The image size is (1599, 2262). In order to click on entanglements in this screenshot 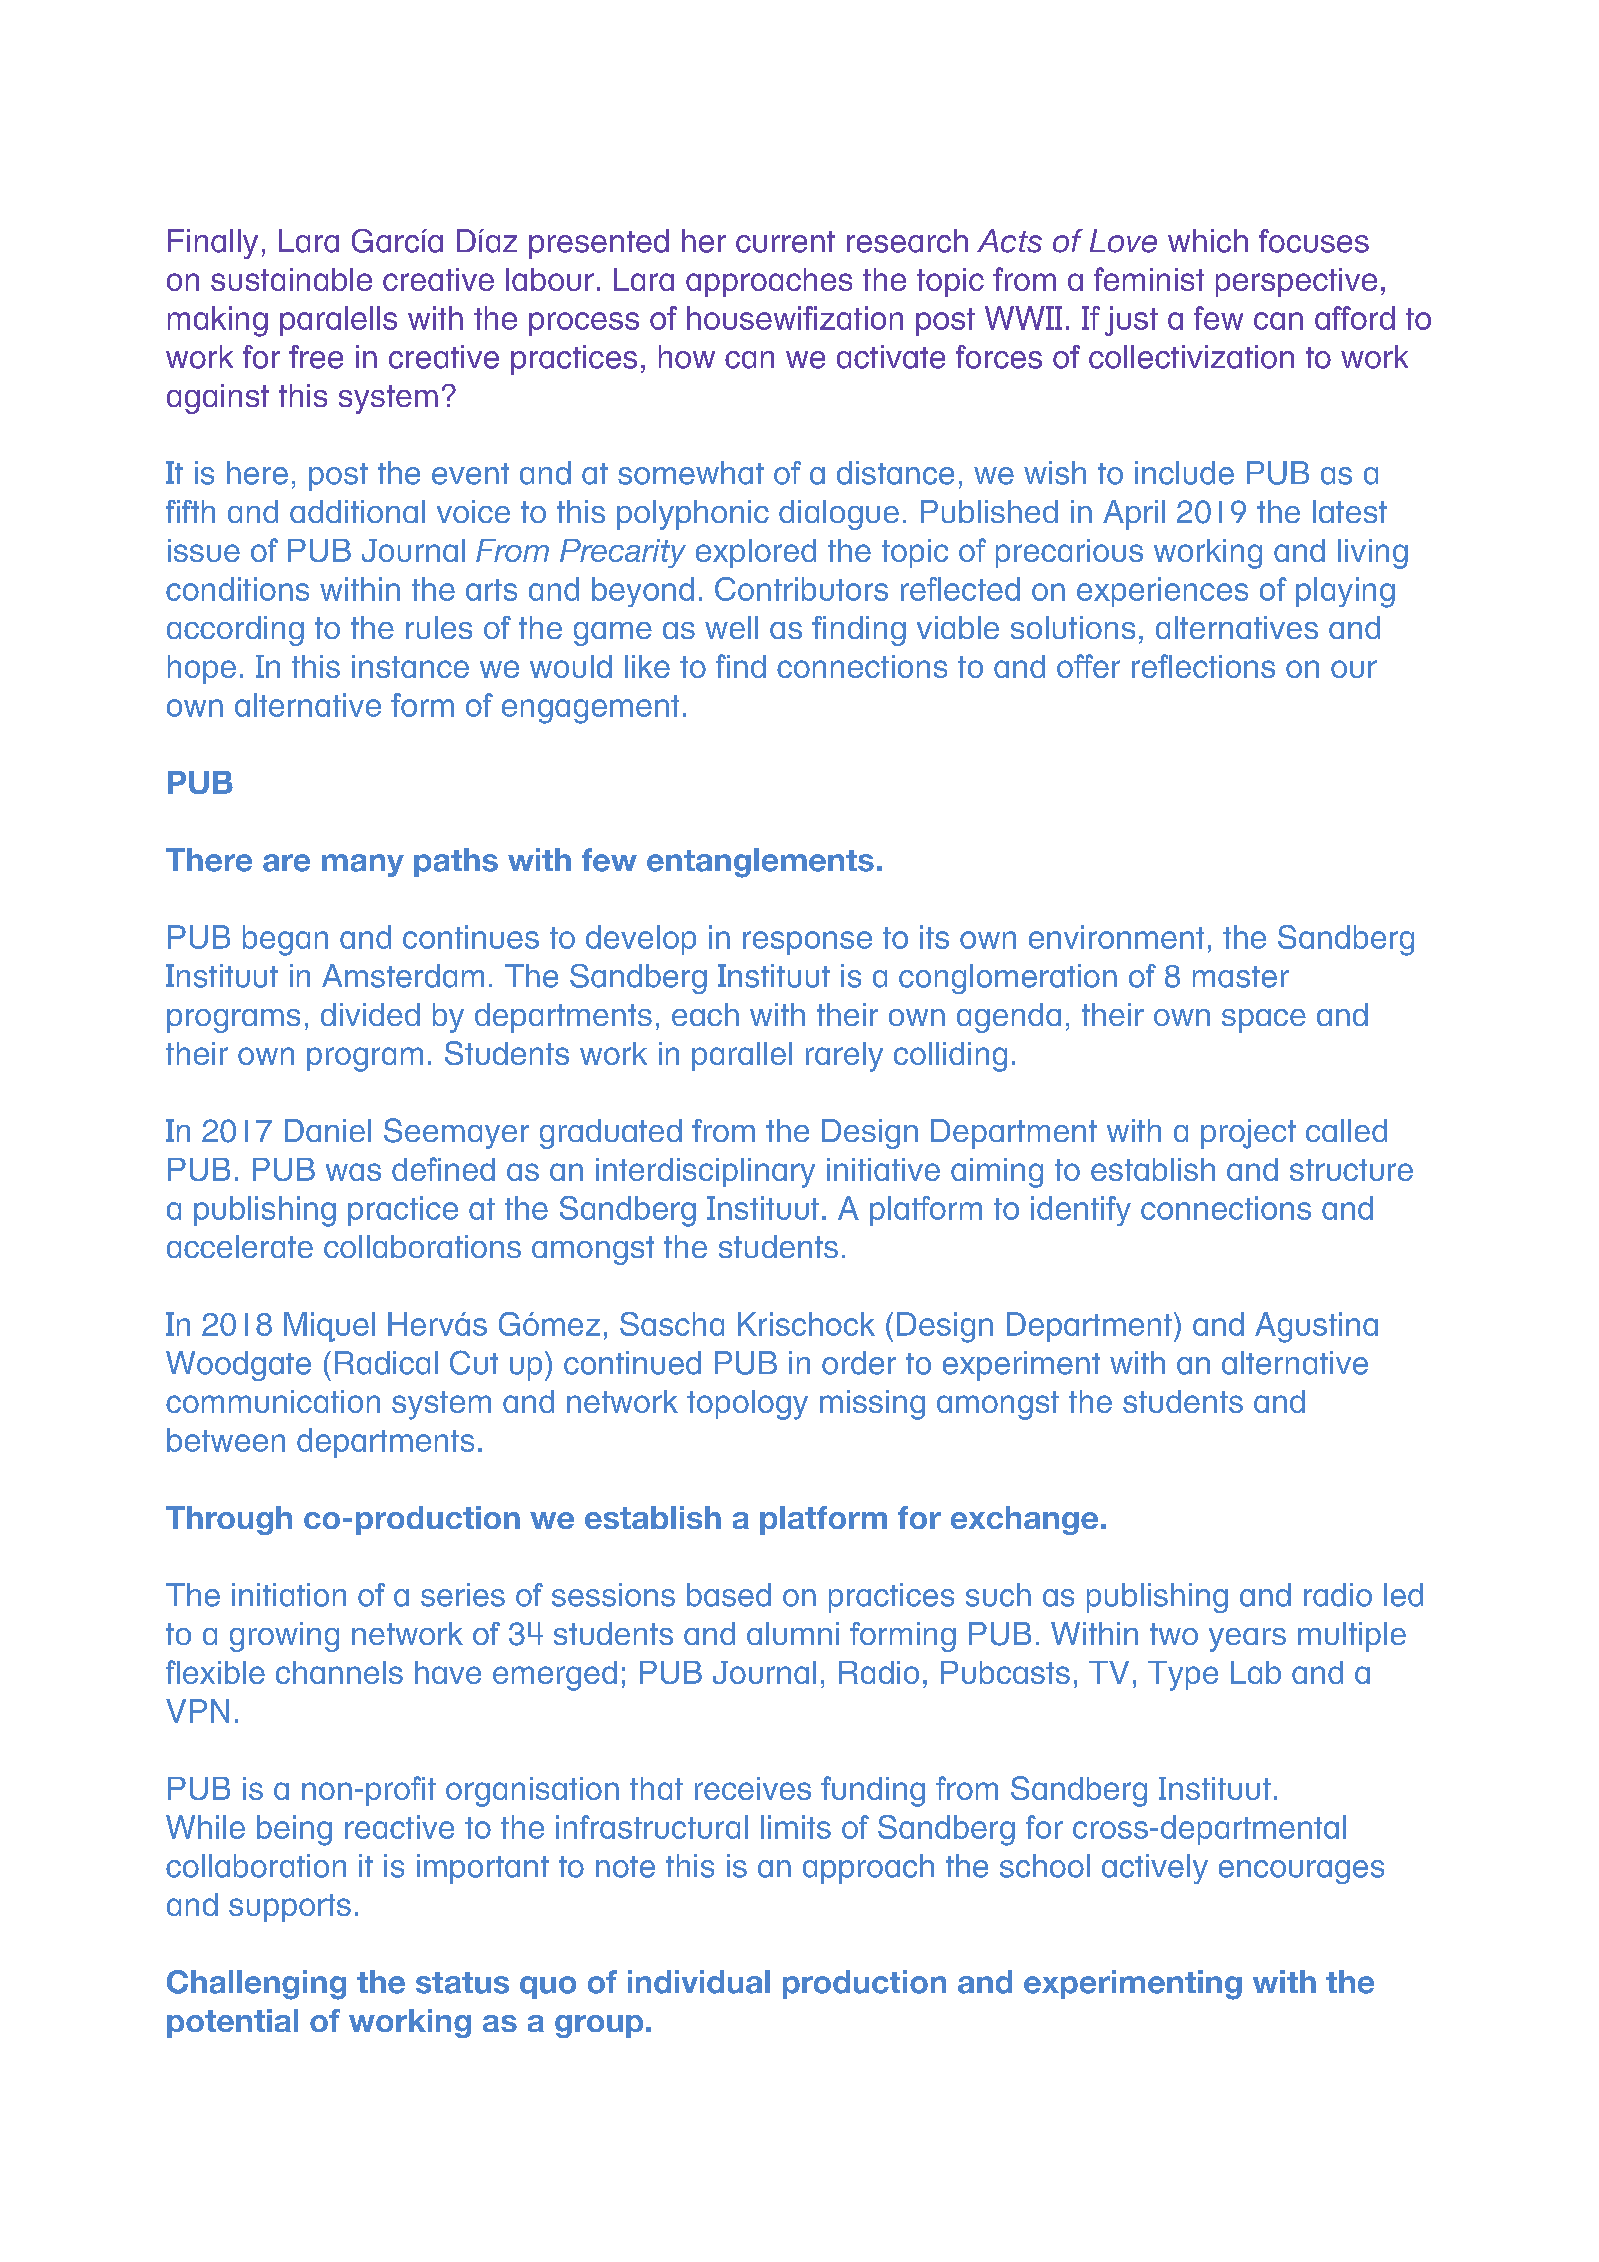, I will do `click(760, 863)`.
